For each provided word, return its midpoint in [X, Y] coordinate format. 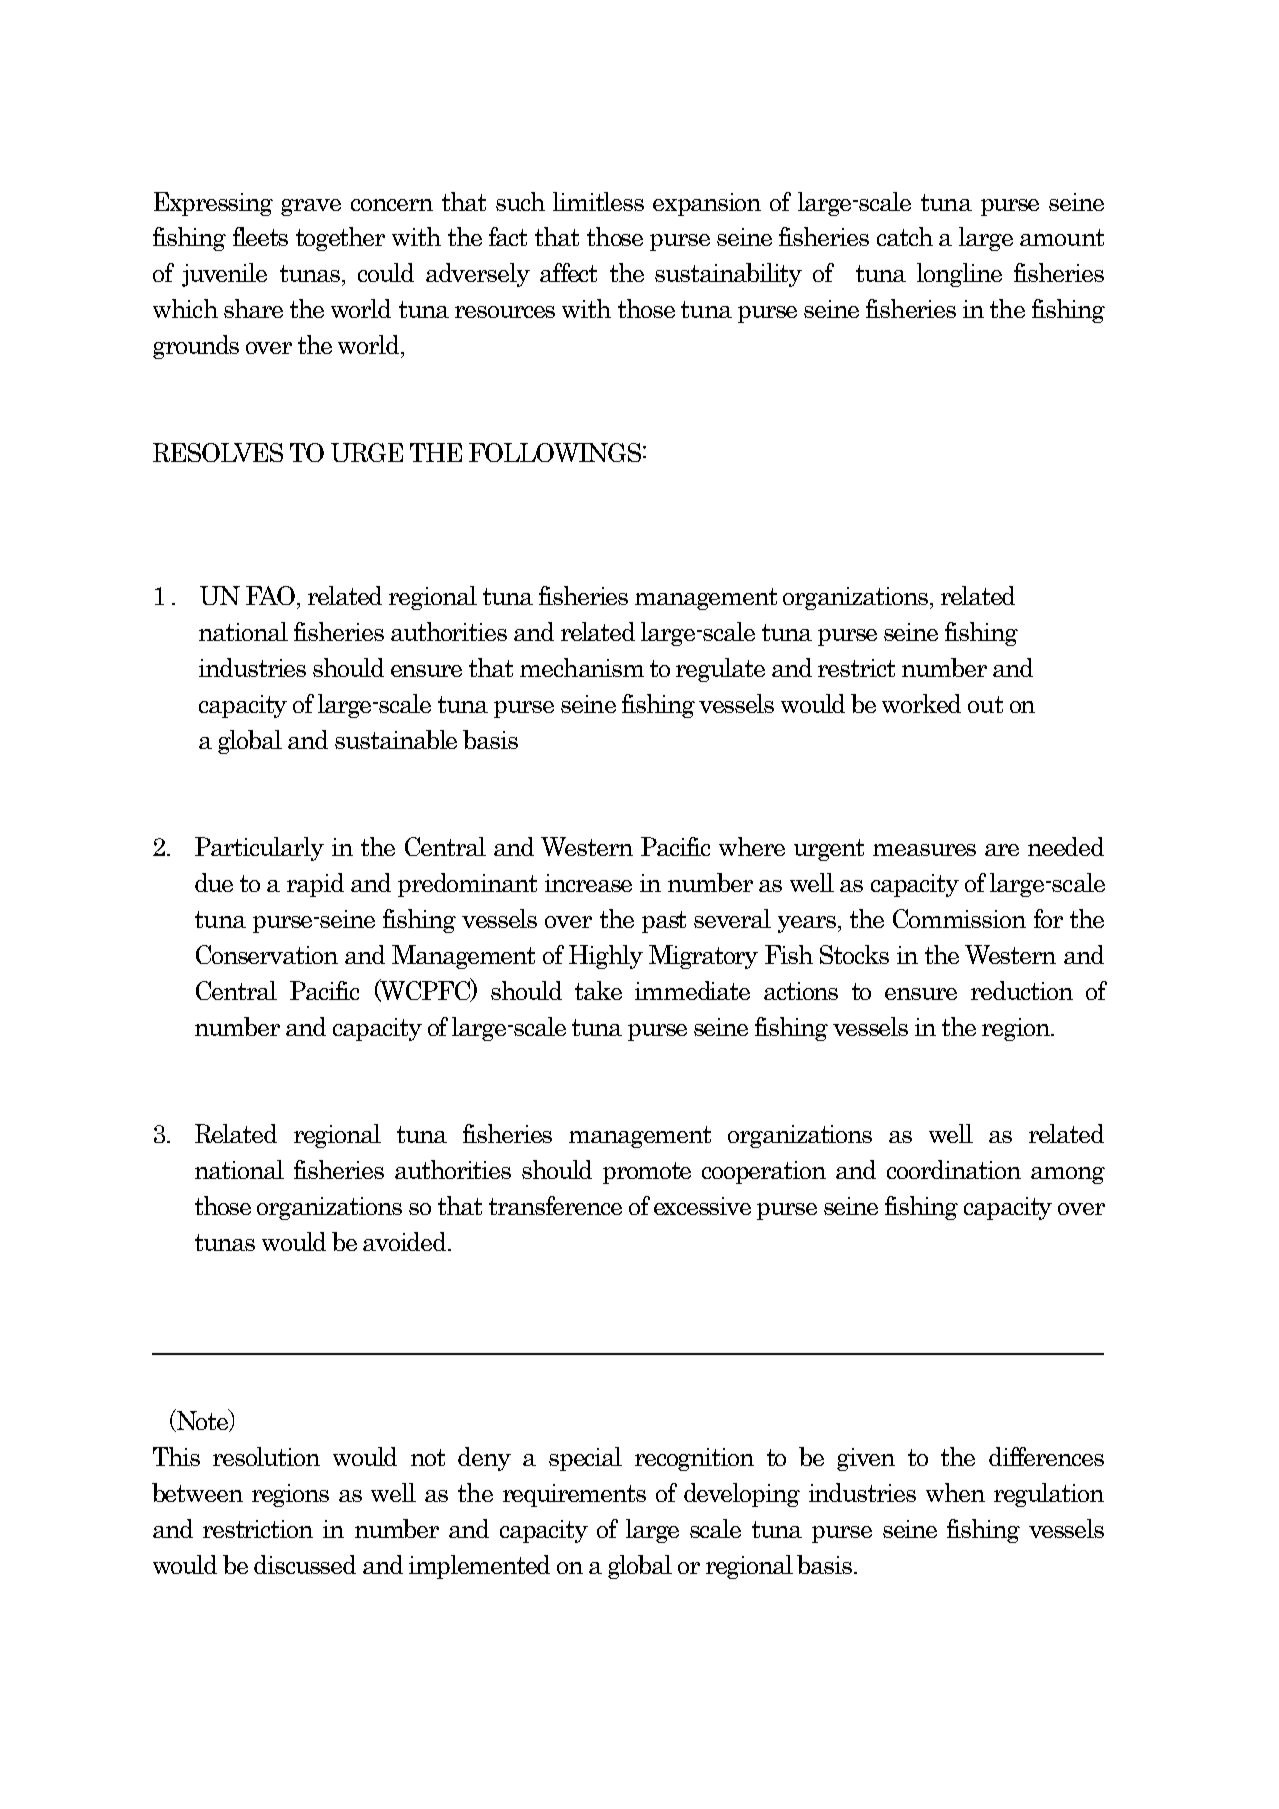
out [985, 704]
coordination [954, 1169]
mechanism [582, 667]
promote [647, 1173]
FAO [272, 595]
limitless [598, 201]
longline [959, 275]
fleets [260, 236]
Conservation [267, 954]
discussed [305, 1564]
